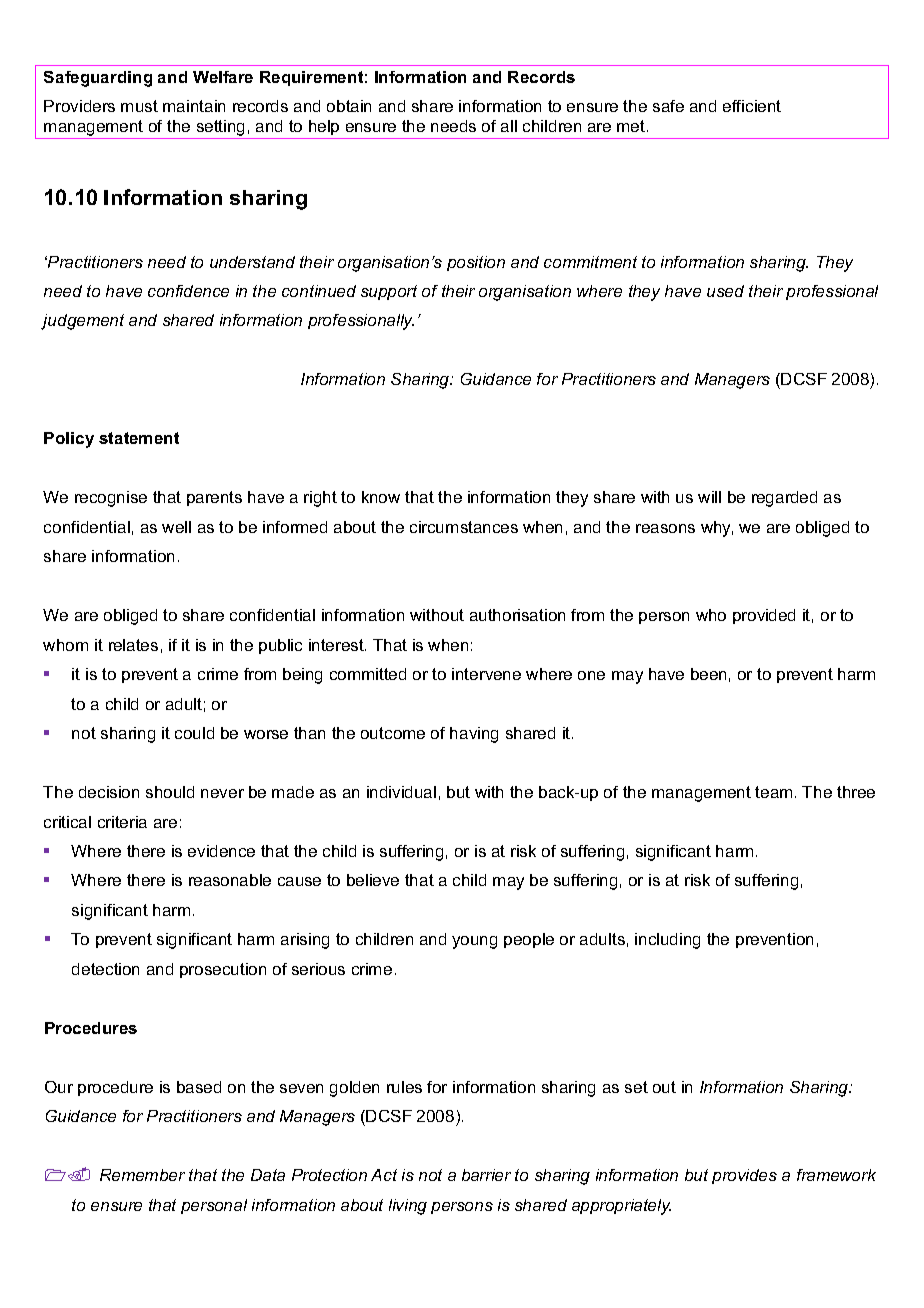  I want to click on intervene, so click(486, 674).
